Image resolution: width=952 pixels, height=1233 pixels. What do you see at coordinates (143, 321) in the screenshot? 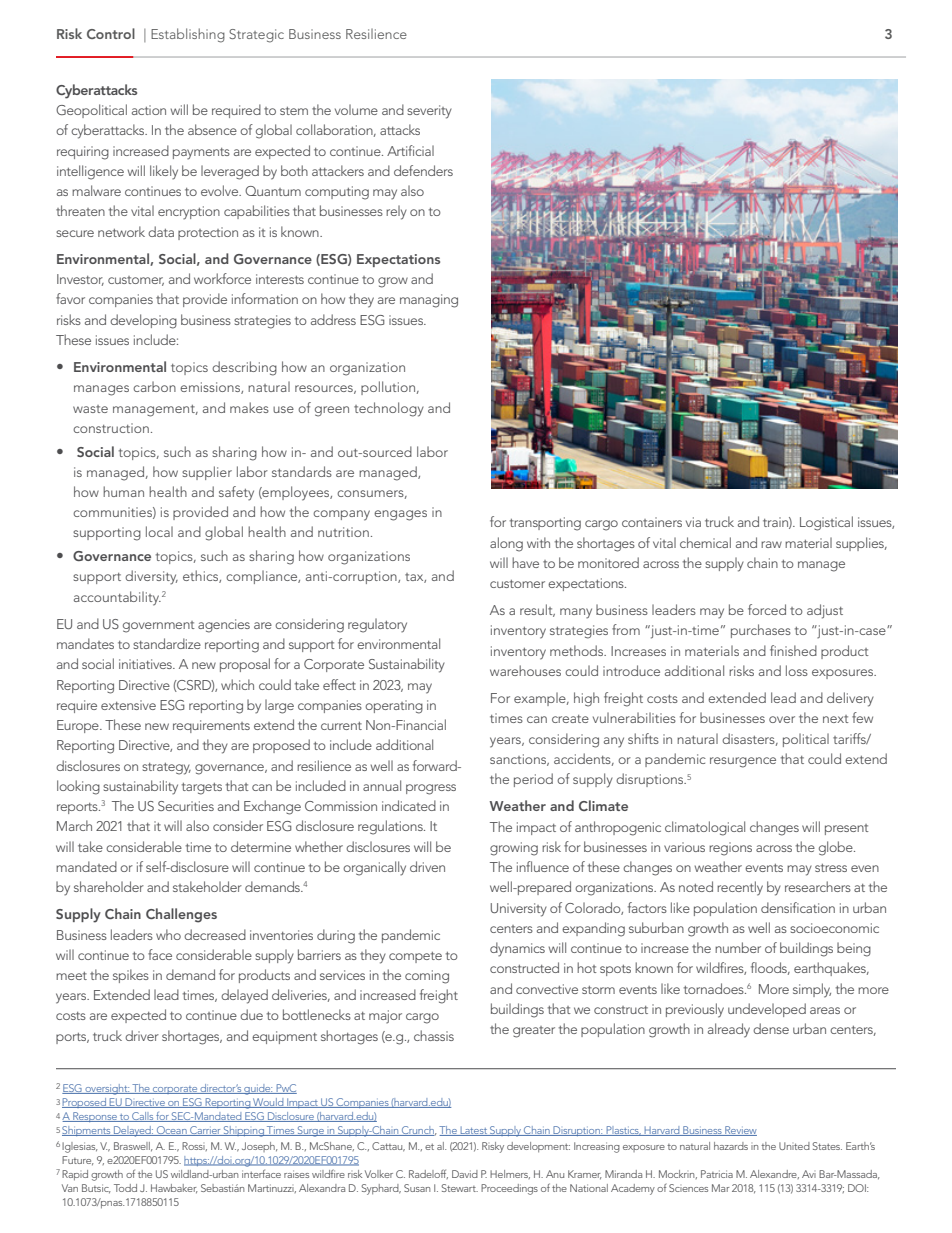
I see `developing` at bounding box center [143, 321].
